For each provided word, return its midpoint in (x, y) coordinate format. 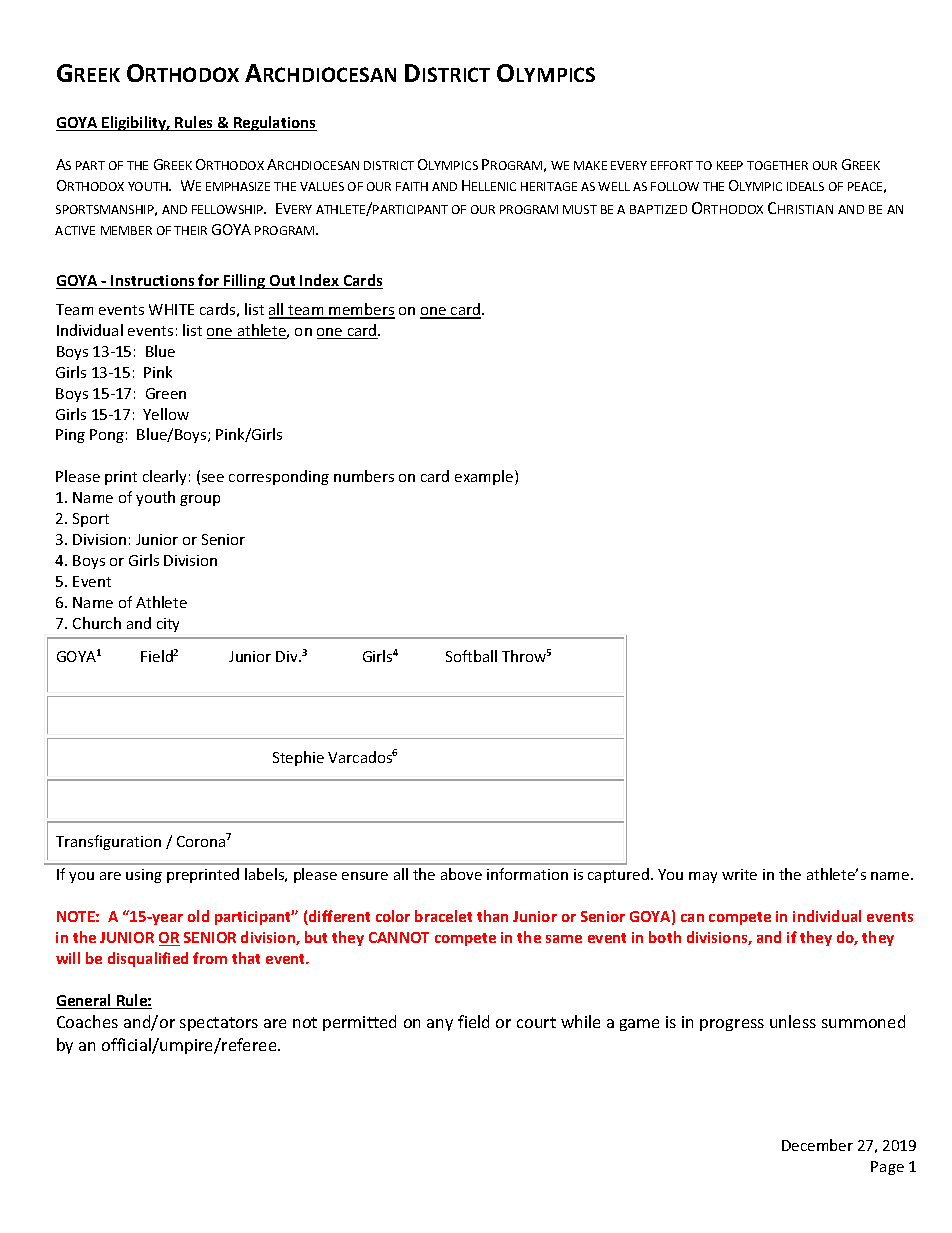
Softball (471, 656)
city (168, 625)
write (739, 874)
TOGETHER (777, 165)
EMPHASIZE (238, 186)
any (440, 1025)
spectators (219, 1024)
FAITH (412, 186)
